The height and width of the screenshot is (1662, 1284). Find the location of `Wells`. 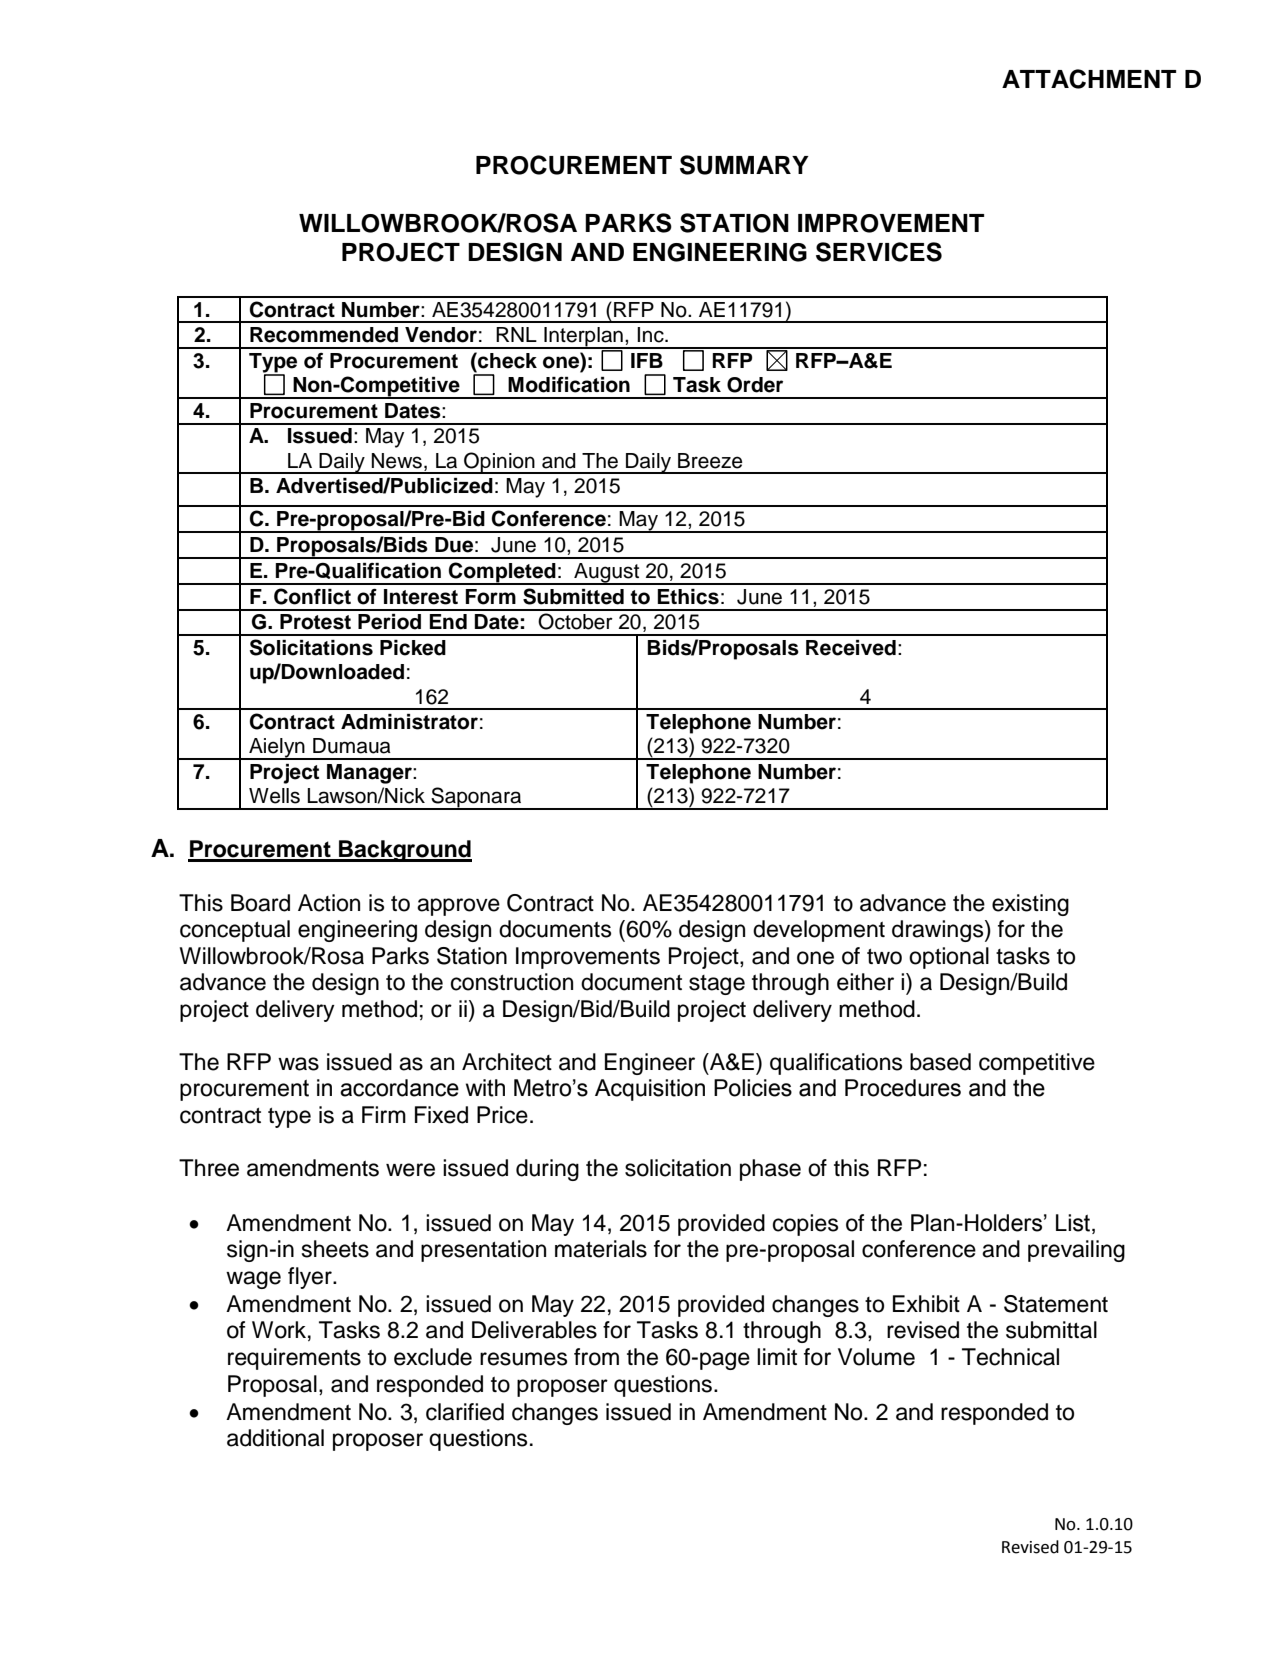

Wells is located at coordinates (274, 796).
